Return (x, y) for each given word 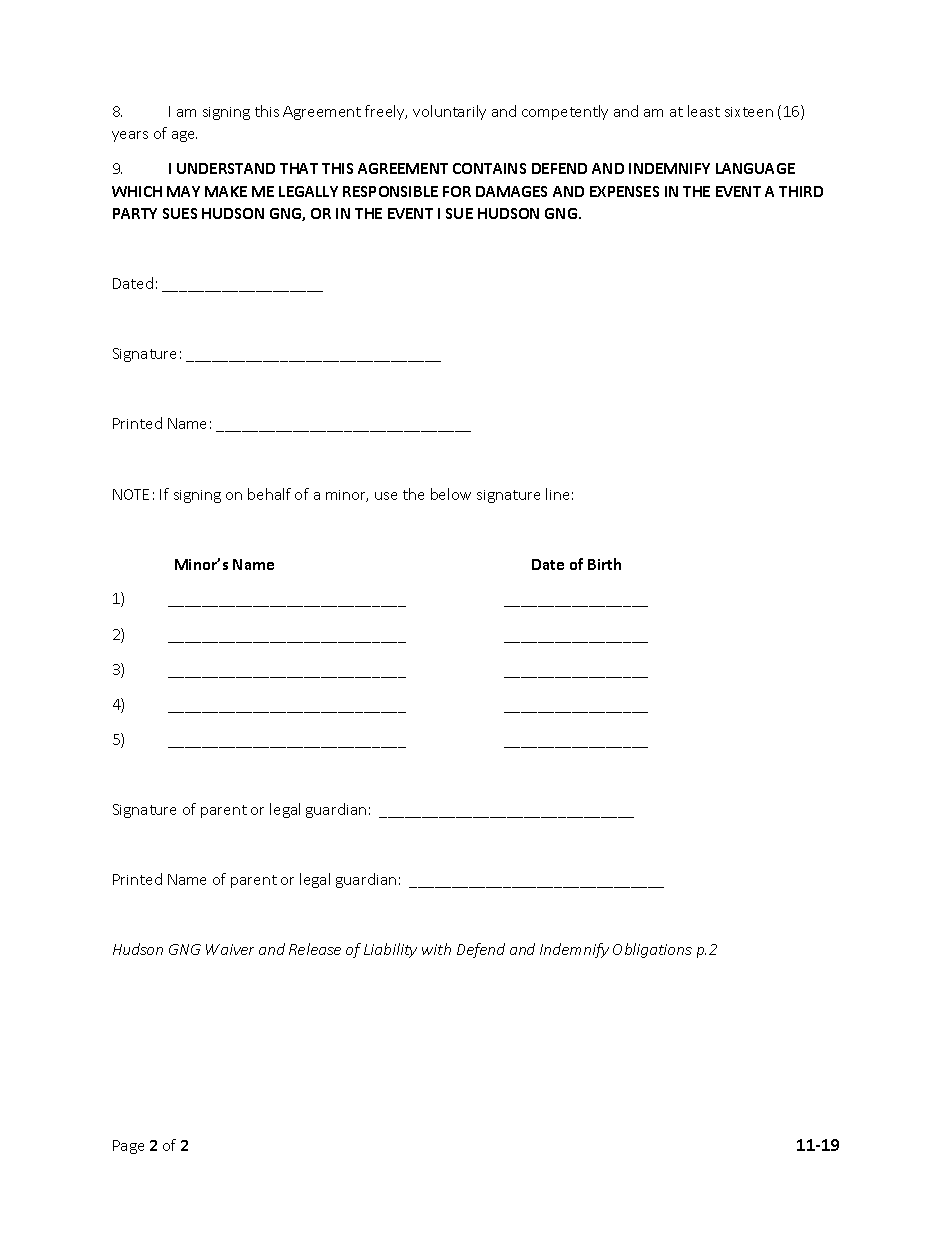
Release (315, 949)
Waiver (230, 949)
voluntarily (449, 112)
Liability (390, 950)
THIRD (801, 191)
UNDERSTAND (226, 168)
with (436, 949)
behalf (269, 494)
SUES (180, 213)
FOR (457, 191)
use (386, 496)
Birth (604, 564)
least (704, 111)
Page (128, 1147)
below (451, 494)
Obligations (652, 950)
